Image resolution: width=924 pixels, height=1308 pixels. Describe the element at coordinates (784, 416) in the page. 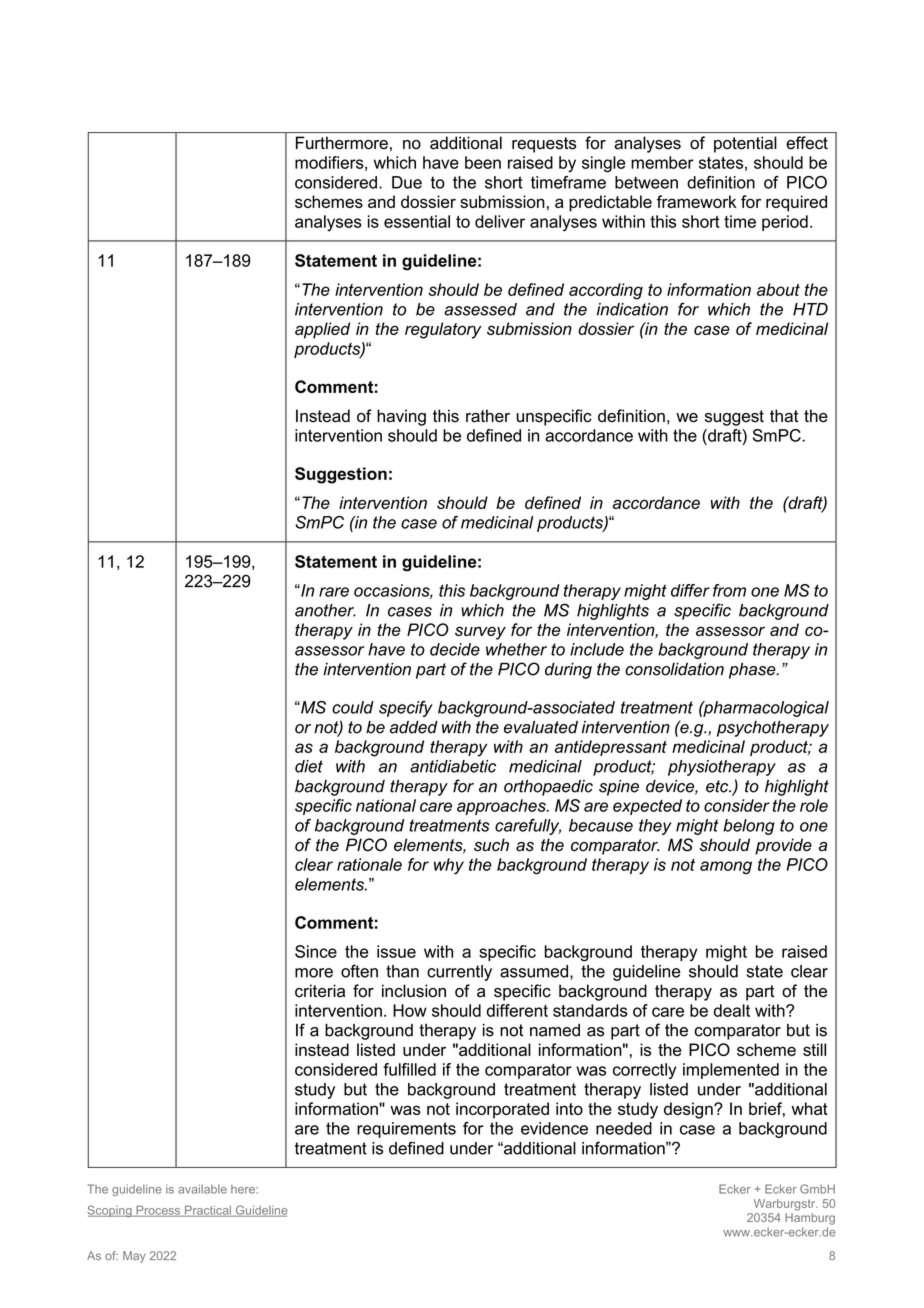

I see `that` at that location.
